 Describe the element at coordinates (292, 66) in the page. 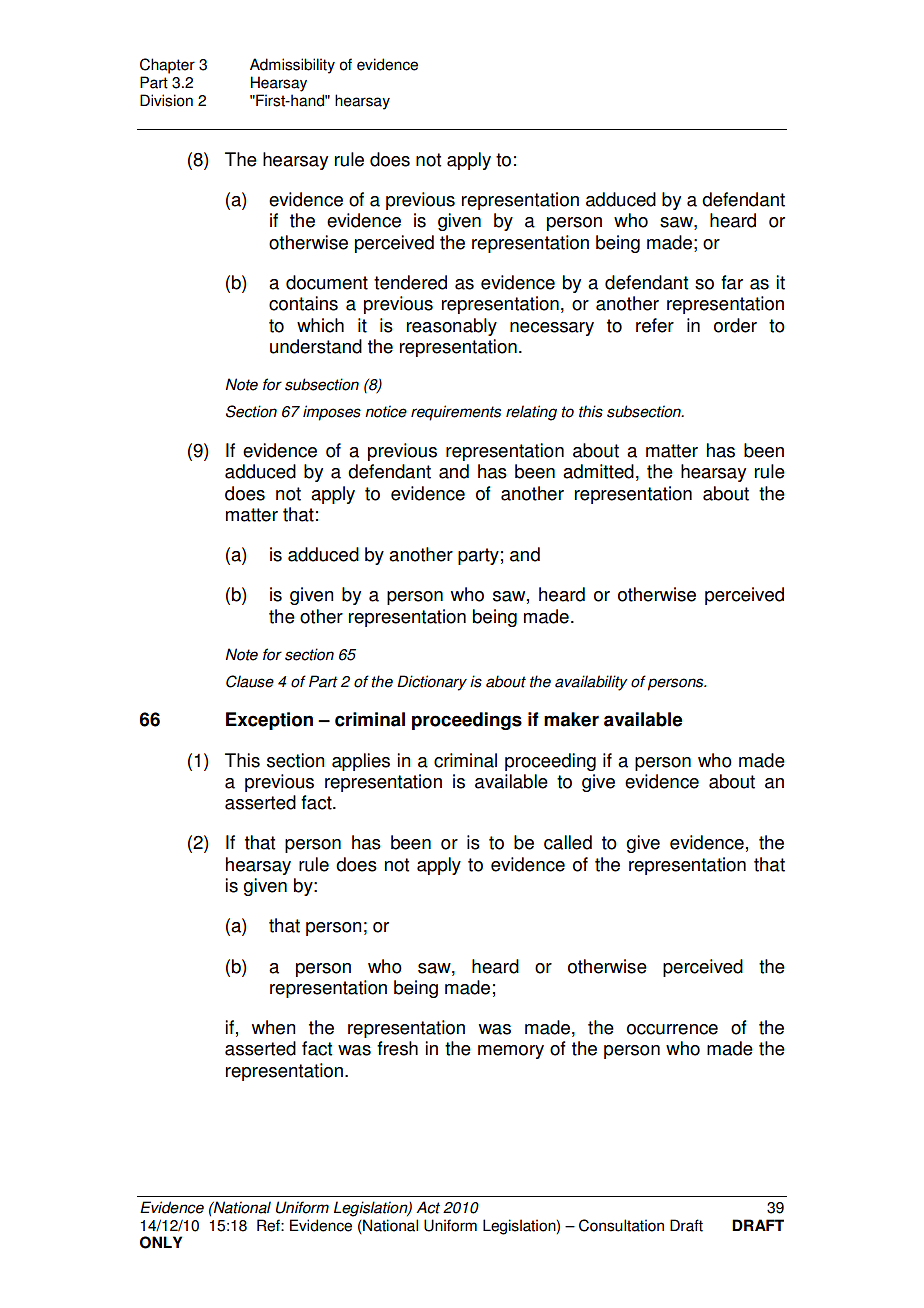

I see `Admissibility` at that location.
